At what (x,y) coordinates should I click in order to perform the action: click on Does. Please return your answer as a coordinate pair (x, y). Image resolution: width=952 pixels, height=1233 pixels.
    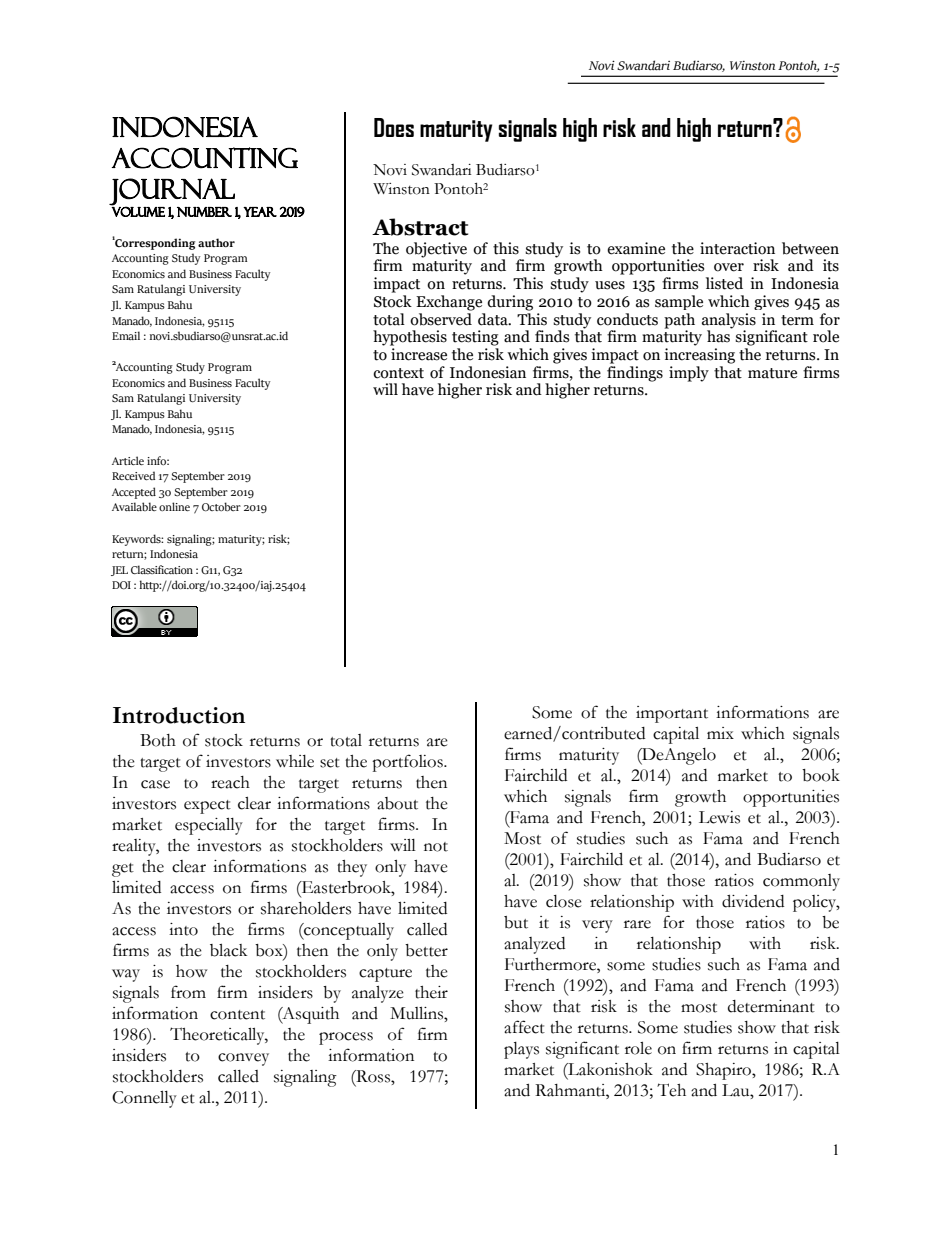
    Looking at the image, I should click on (394, 127).
